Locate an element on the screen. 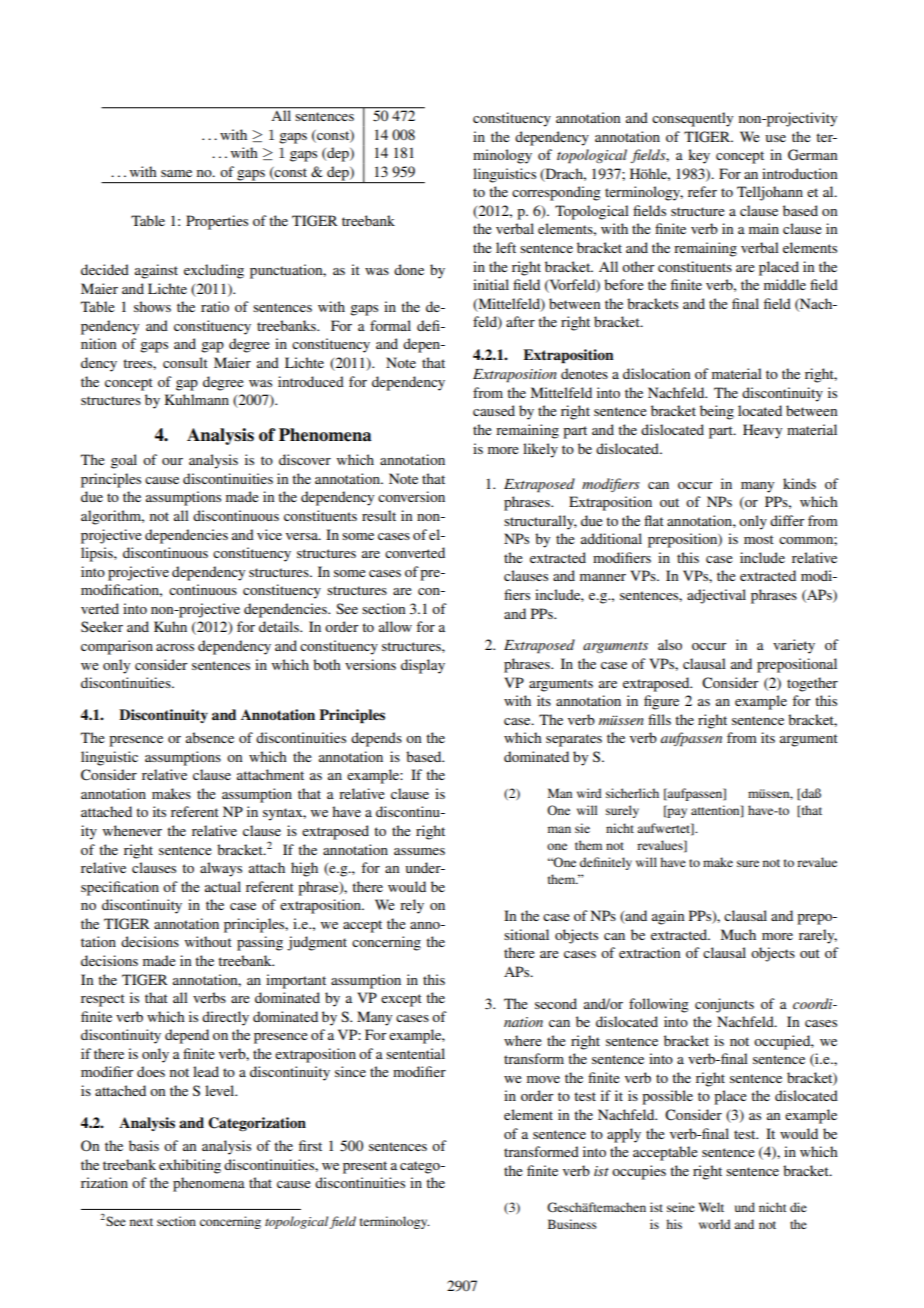  formal is located at coordinates (390, 325).
